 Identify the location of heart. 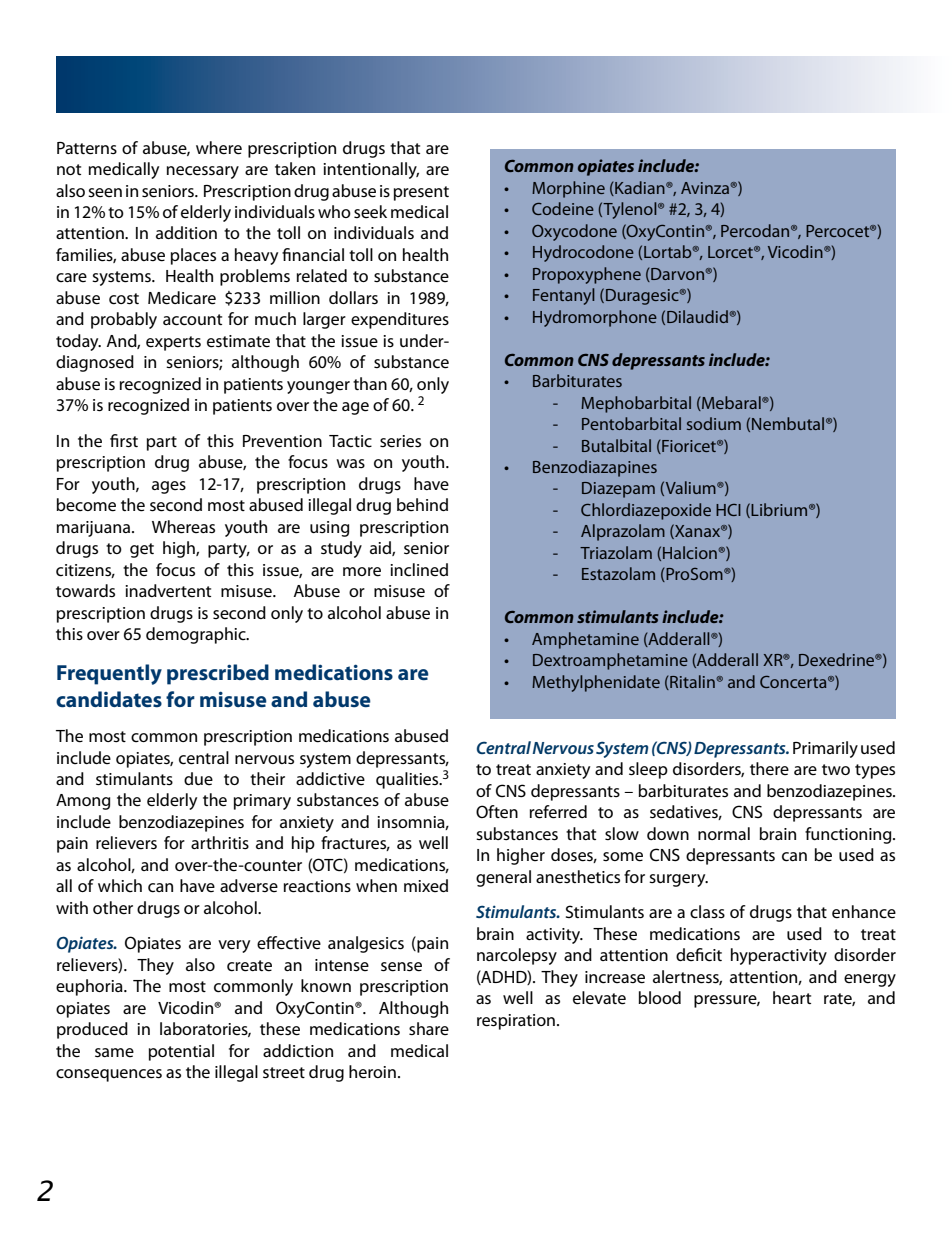
(792, 998).
